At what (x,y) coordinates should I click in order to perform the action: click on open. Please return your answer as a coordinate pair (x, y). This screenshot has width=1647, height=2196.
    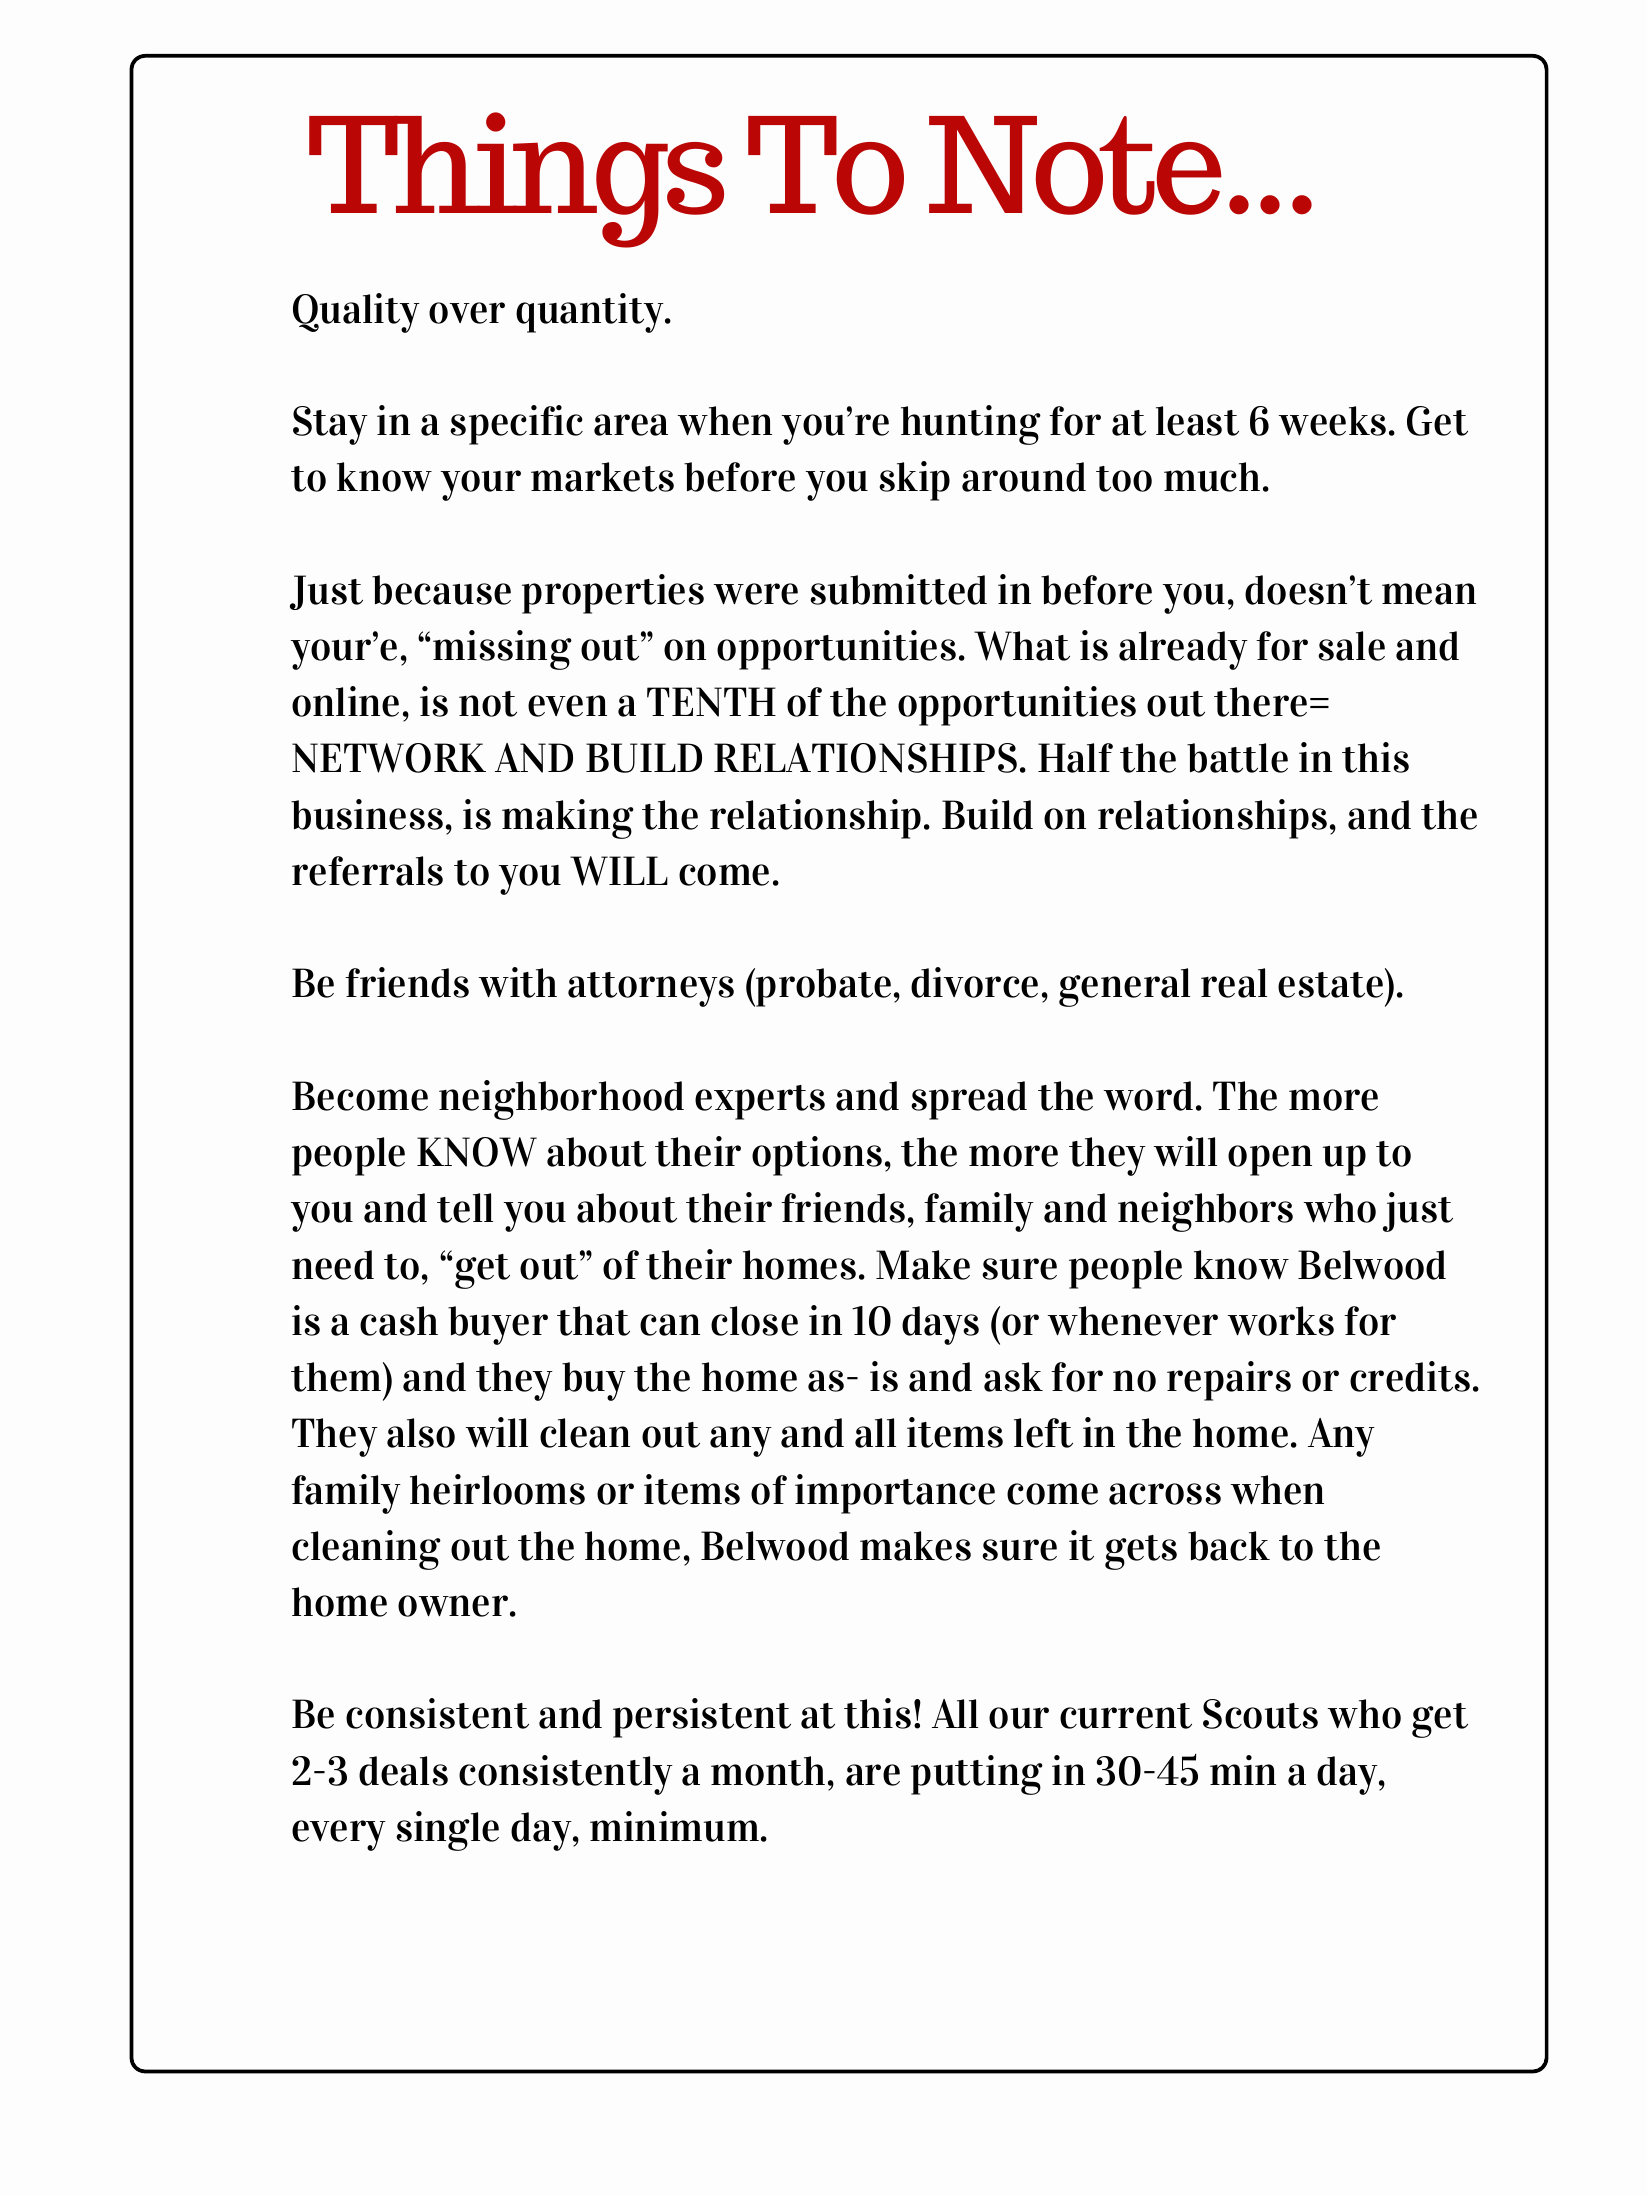
    Looking at the image, I should click on (1270, 1160).
